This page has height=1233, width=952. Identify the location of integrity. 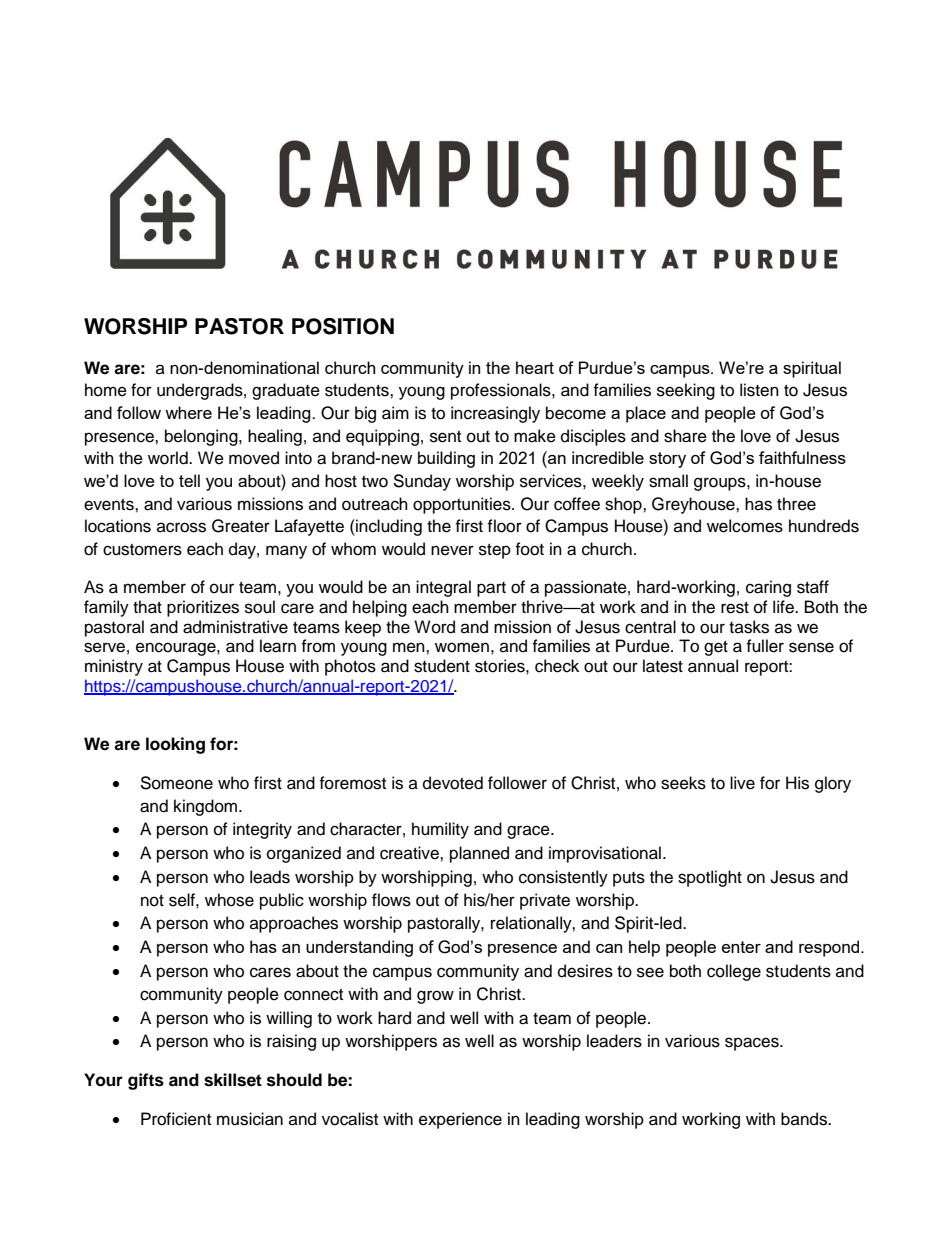
(262, 830).
